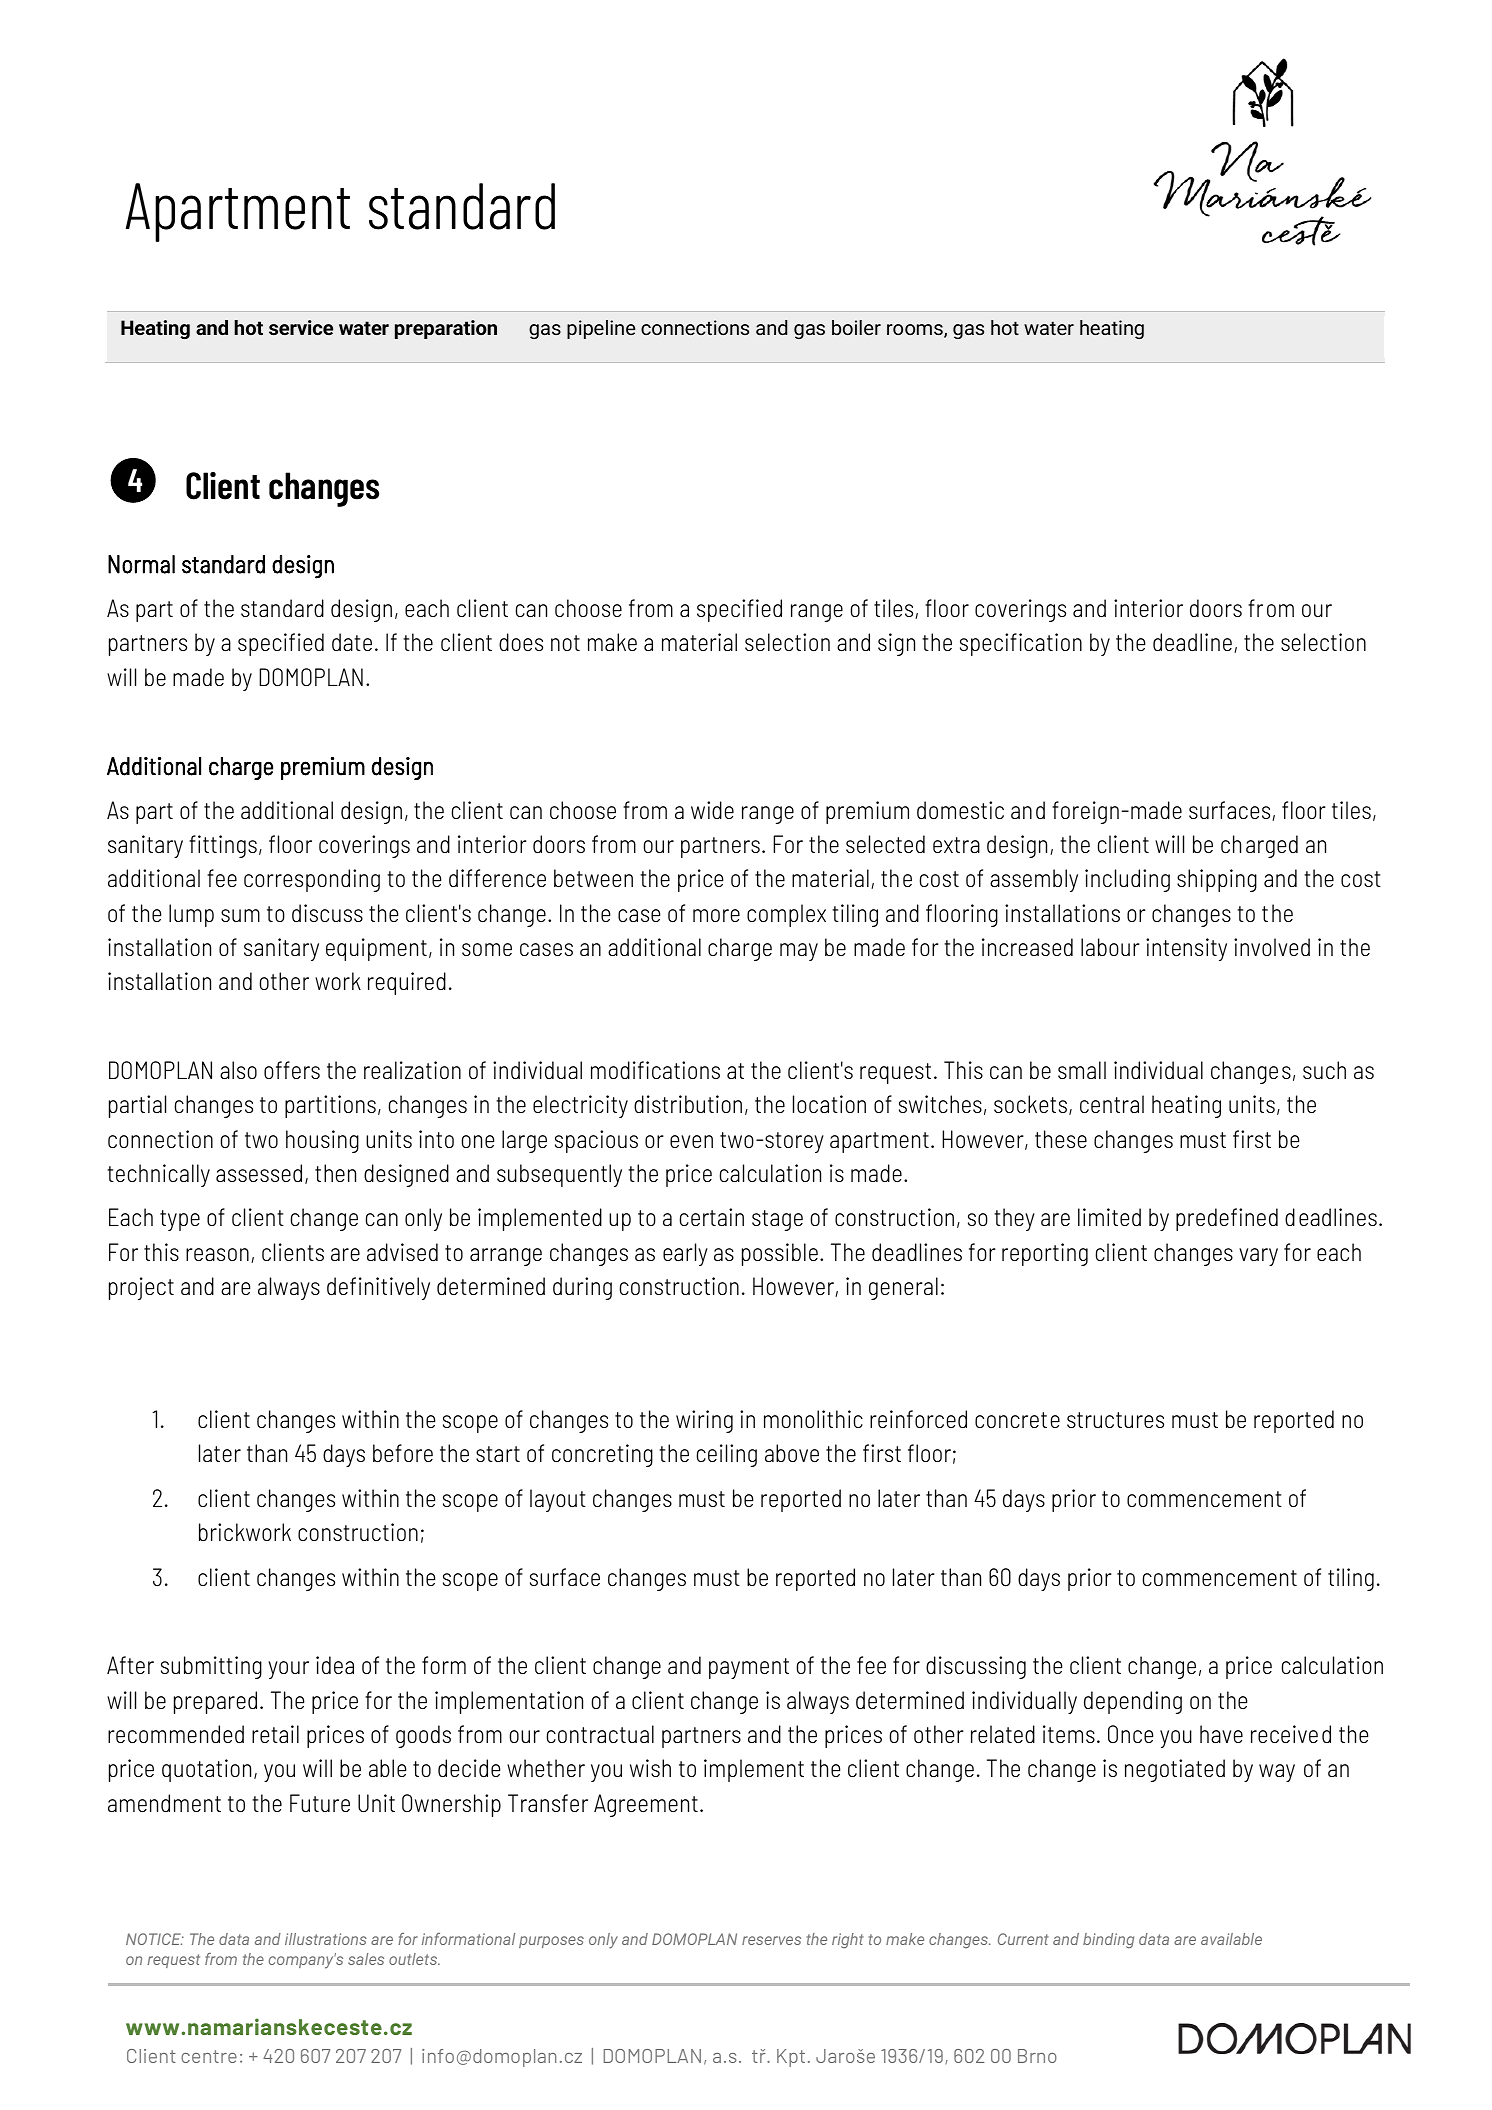 The image size is (1492, 2110). I want to click on certain, so click(712, 1217).
